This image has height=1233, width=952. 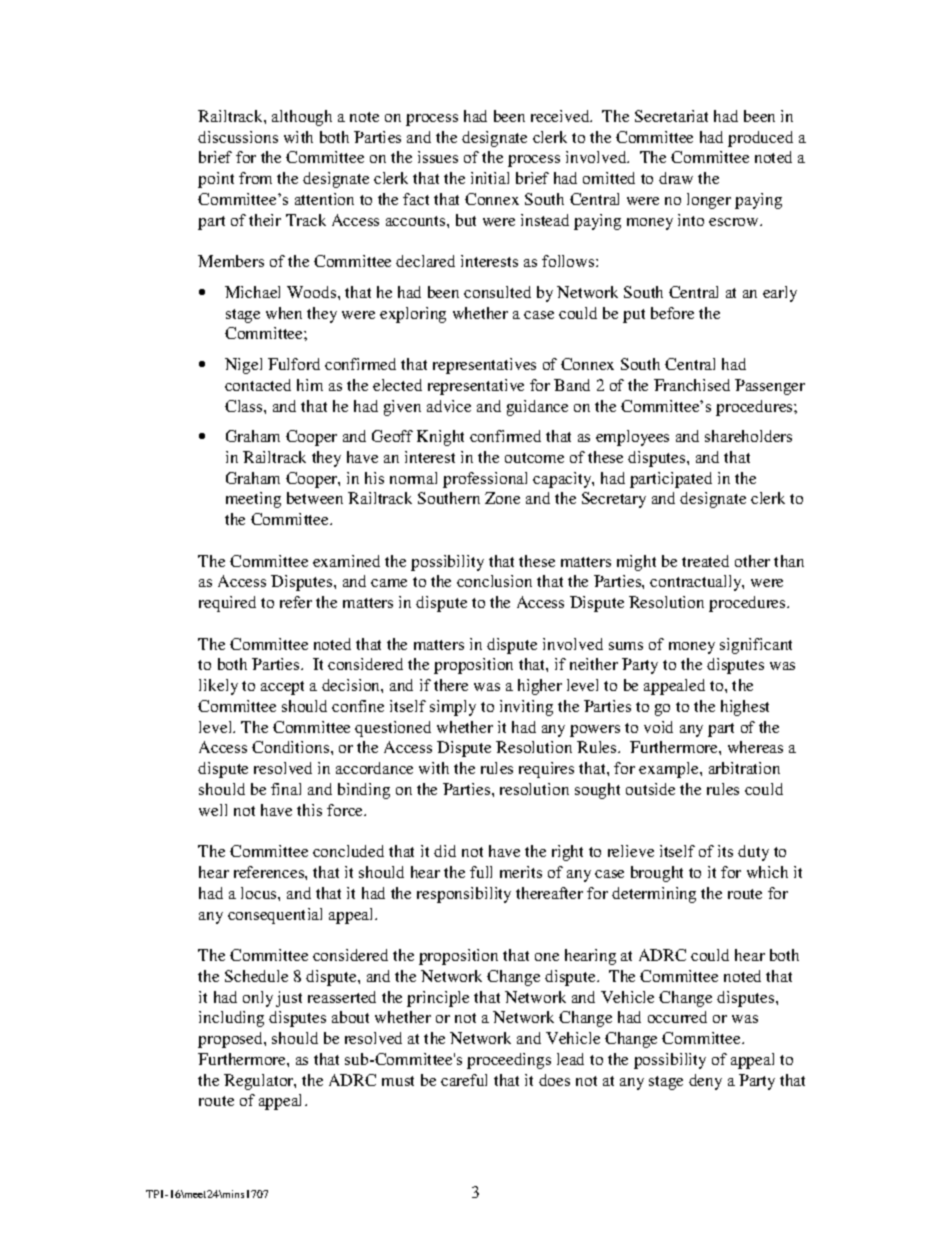 What do you see at coordinates (705, 561) in the image?
I see `treated` at bounding box center [705, 561].
